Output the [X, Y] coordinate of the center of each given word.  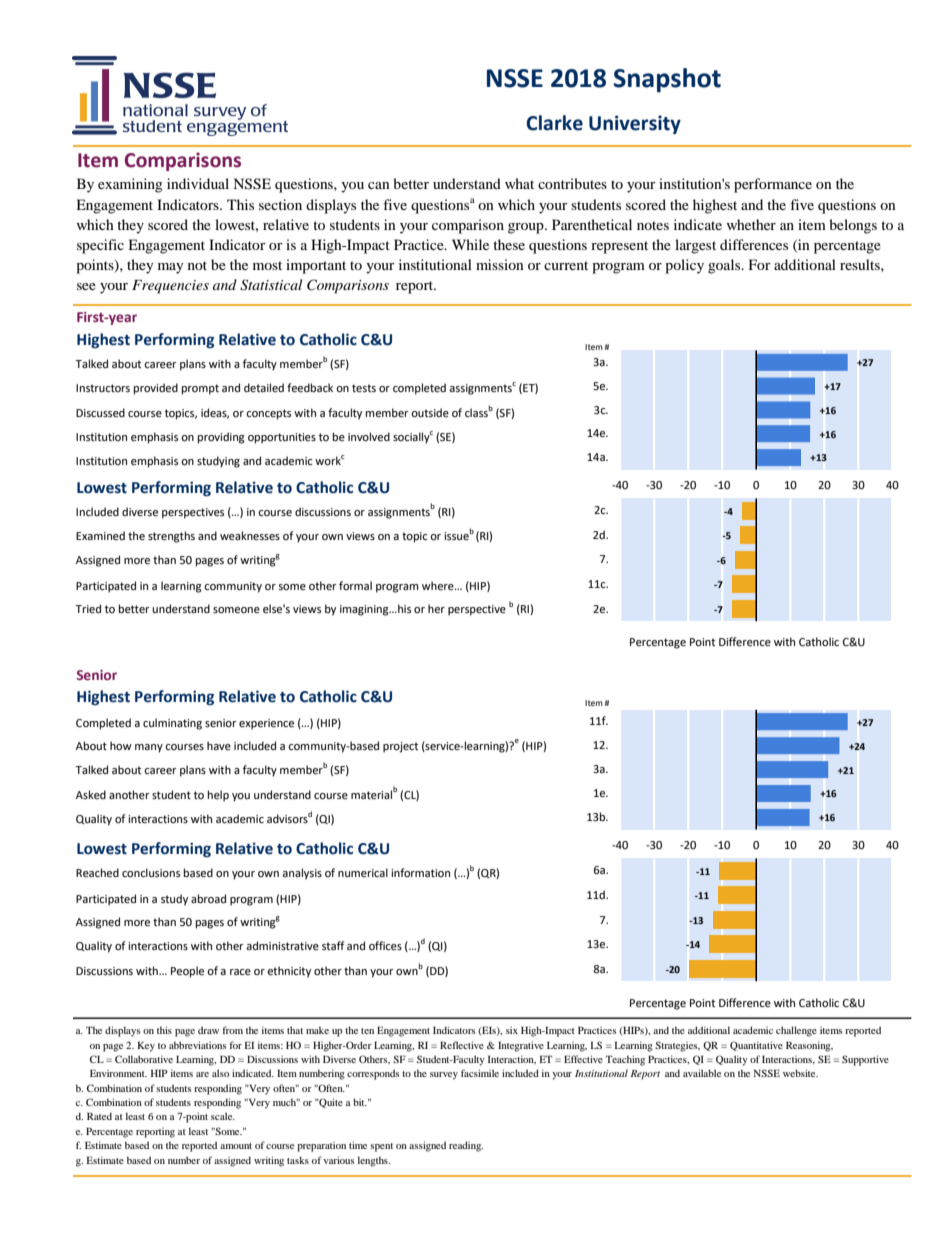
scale [223, 1116]
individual [198, 183]
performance [773, 185]
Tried [88, 609]
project [400, 747]
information [420, 872]
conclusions [151, 873]
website [800, 1073]
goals [725, 266]
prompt [200, 389]
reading [466, 1146]
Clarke [554, 123]
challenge [796, 1031]
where [439, 586]
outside [430, 413]
